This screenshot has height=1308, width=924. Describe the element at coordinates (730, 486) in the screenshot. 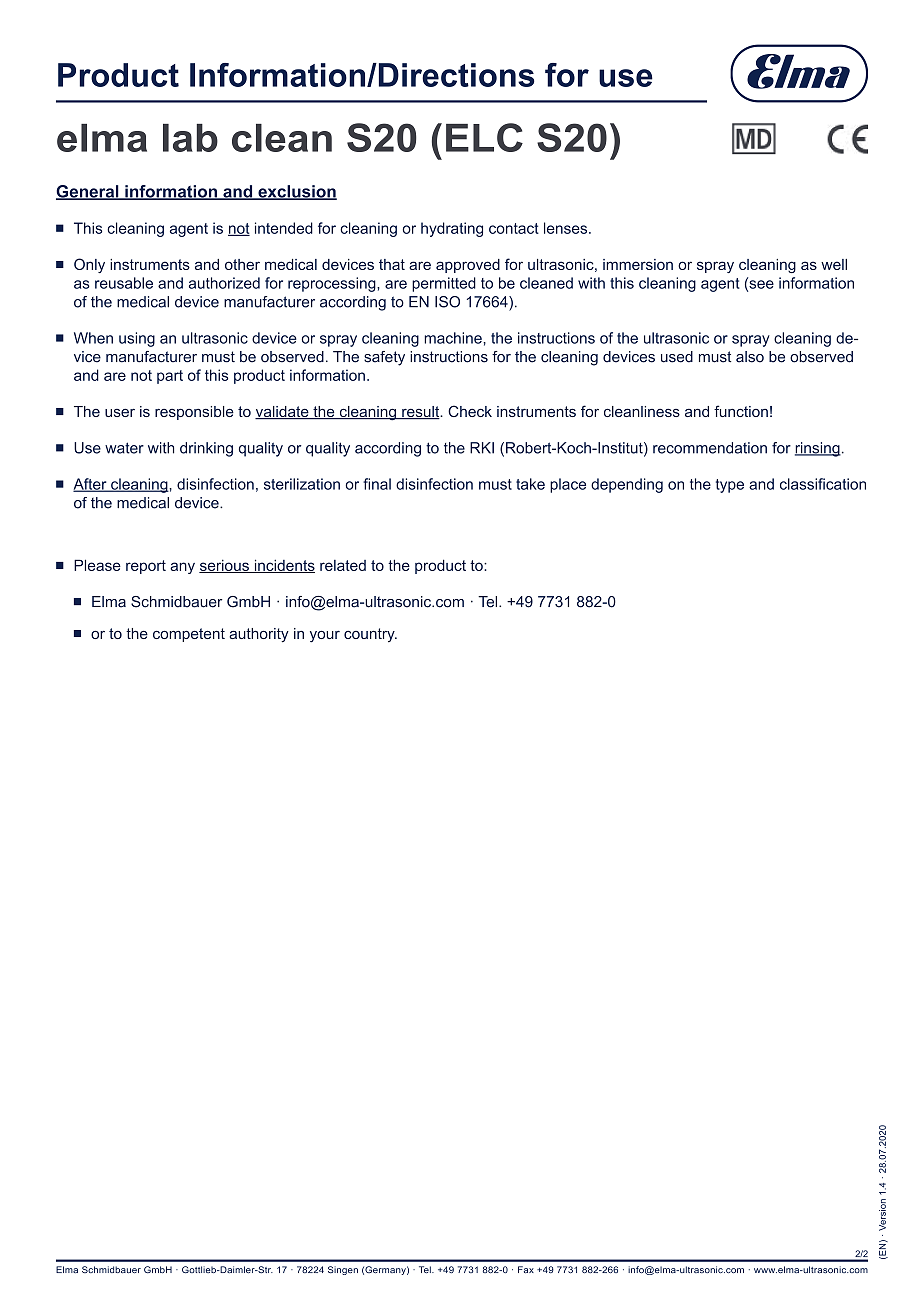

I see `type` at that location.
